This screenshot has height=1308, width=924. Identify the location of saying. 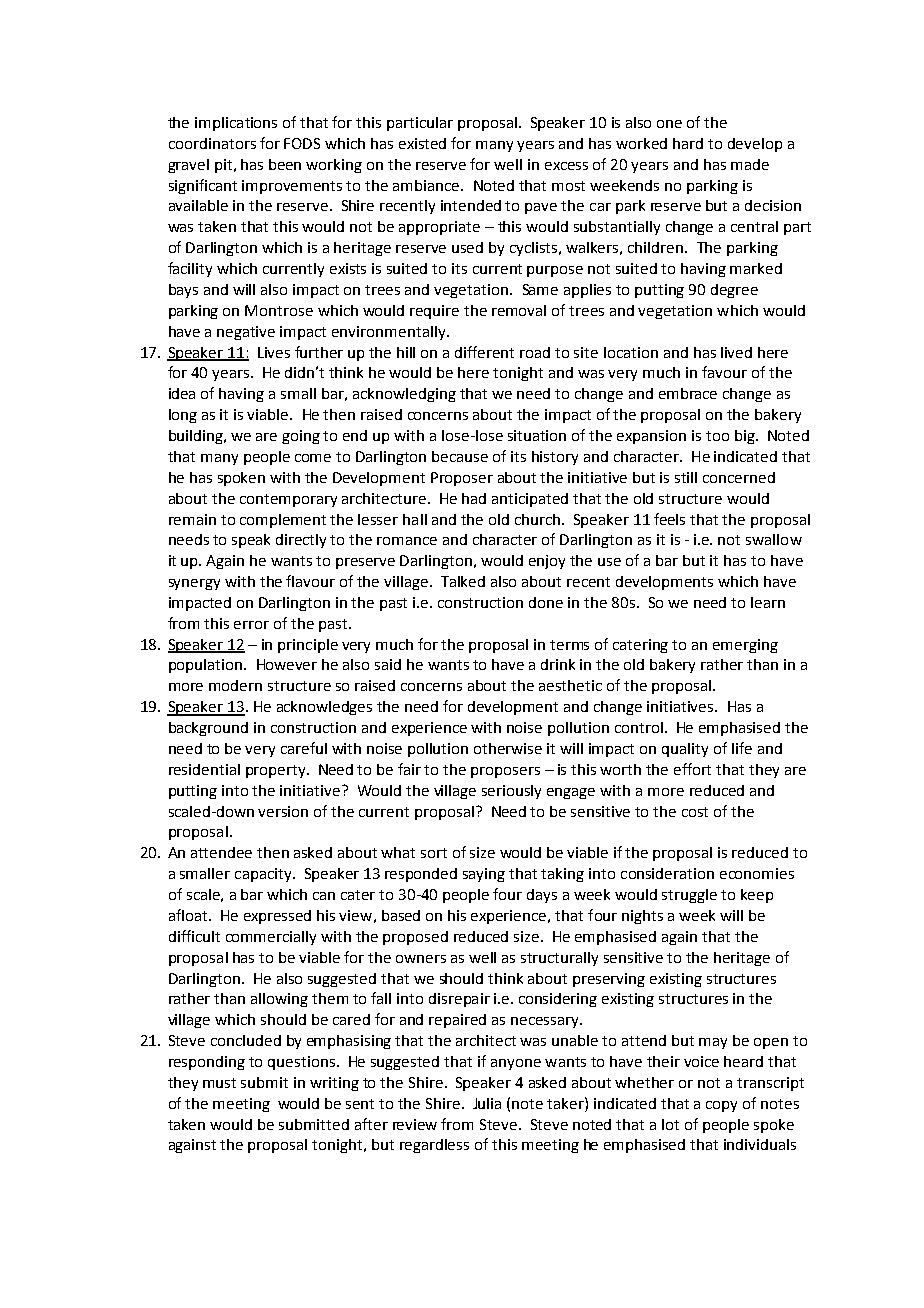
(484, 875).
